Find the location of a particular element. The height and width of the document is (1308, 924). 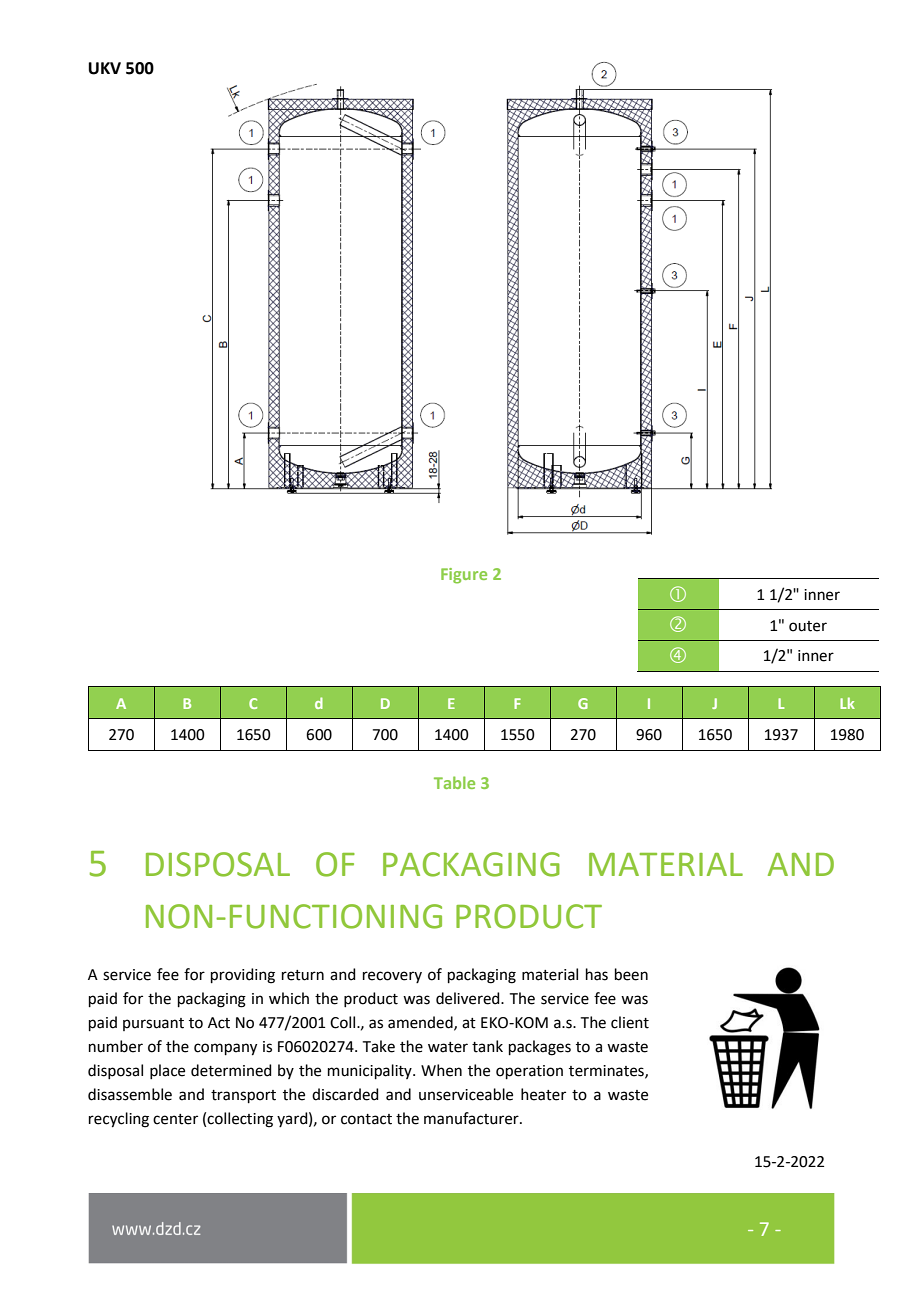

return is located at coordinates (303, 975).
